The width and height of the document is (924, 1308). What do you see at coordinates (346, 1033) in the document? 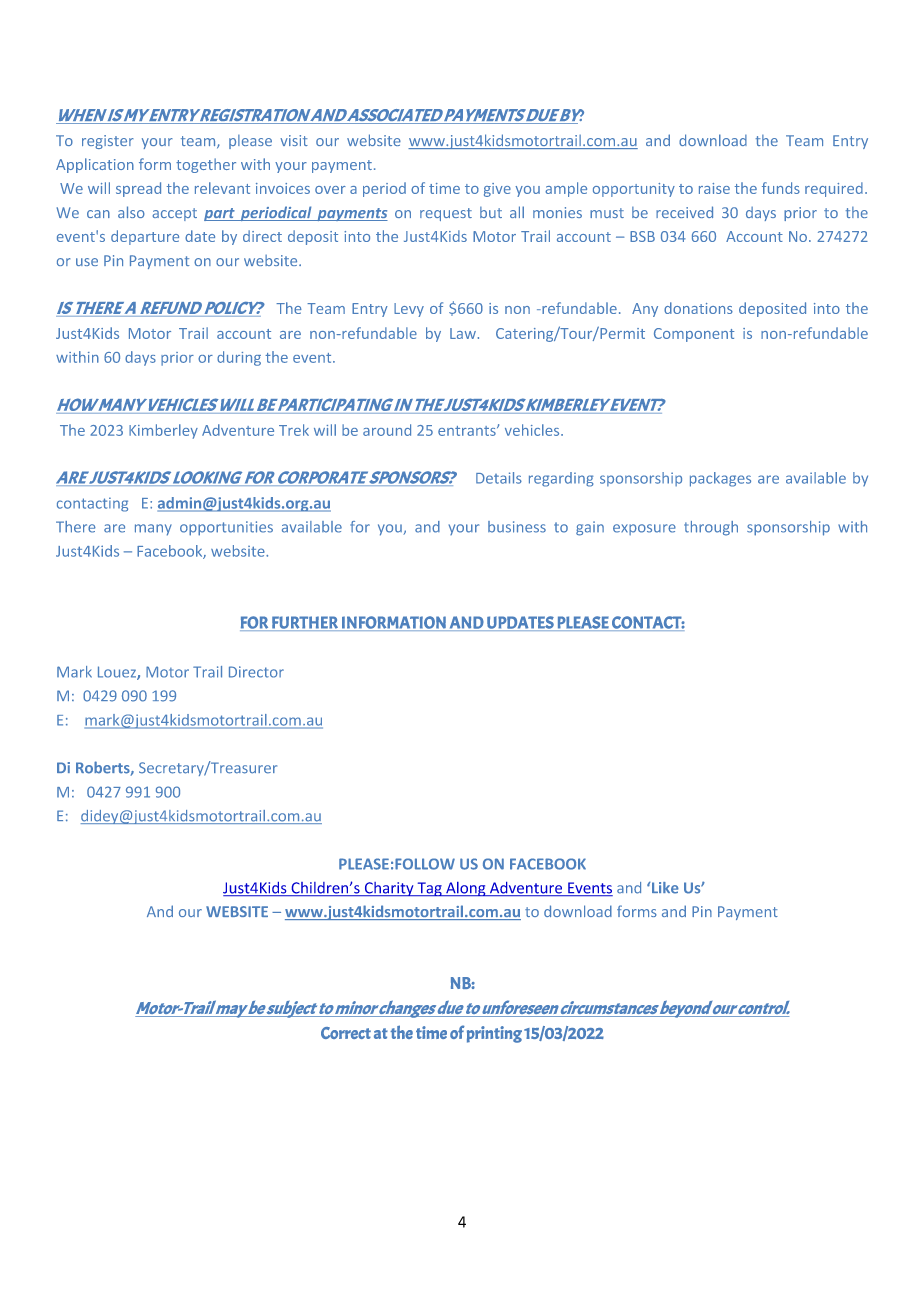
I see `Correct` at bounding box center [346, 1033].
